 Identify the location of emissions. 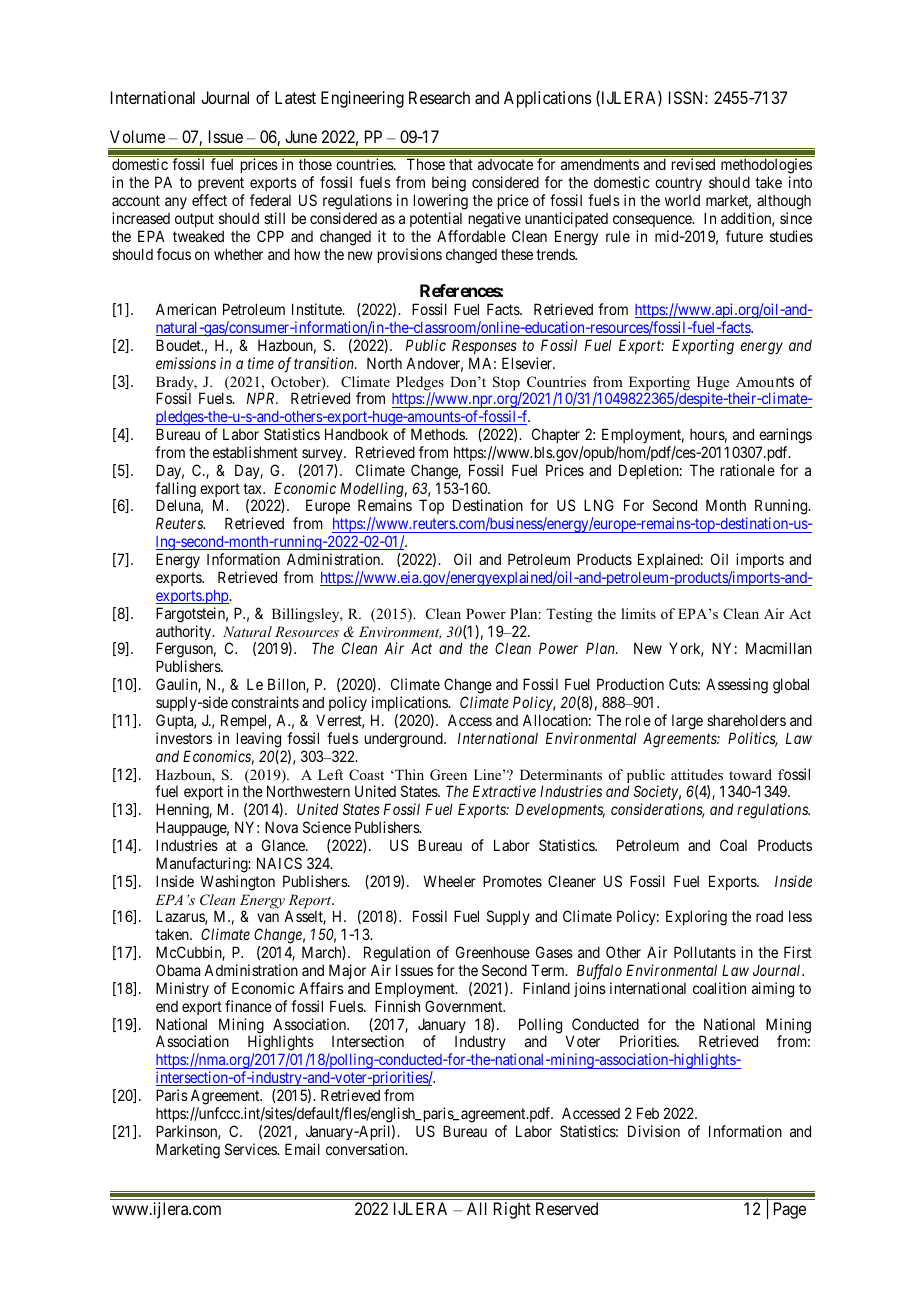
(186, 363).
